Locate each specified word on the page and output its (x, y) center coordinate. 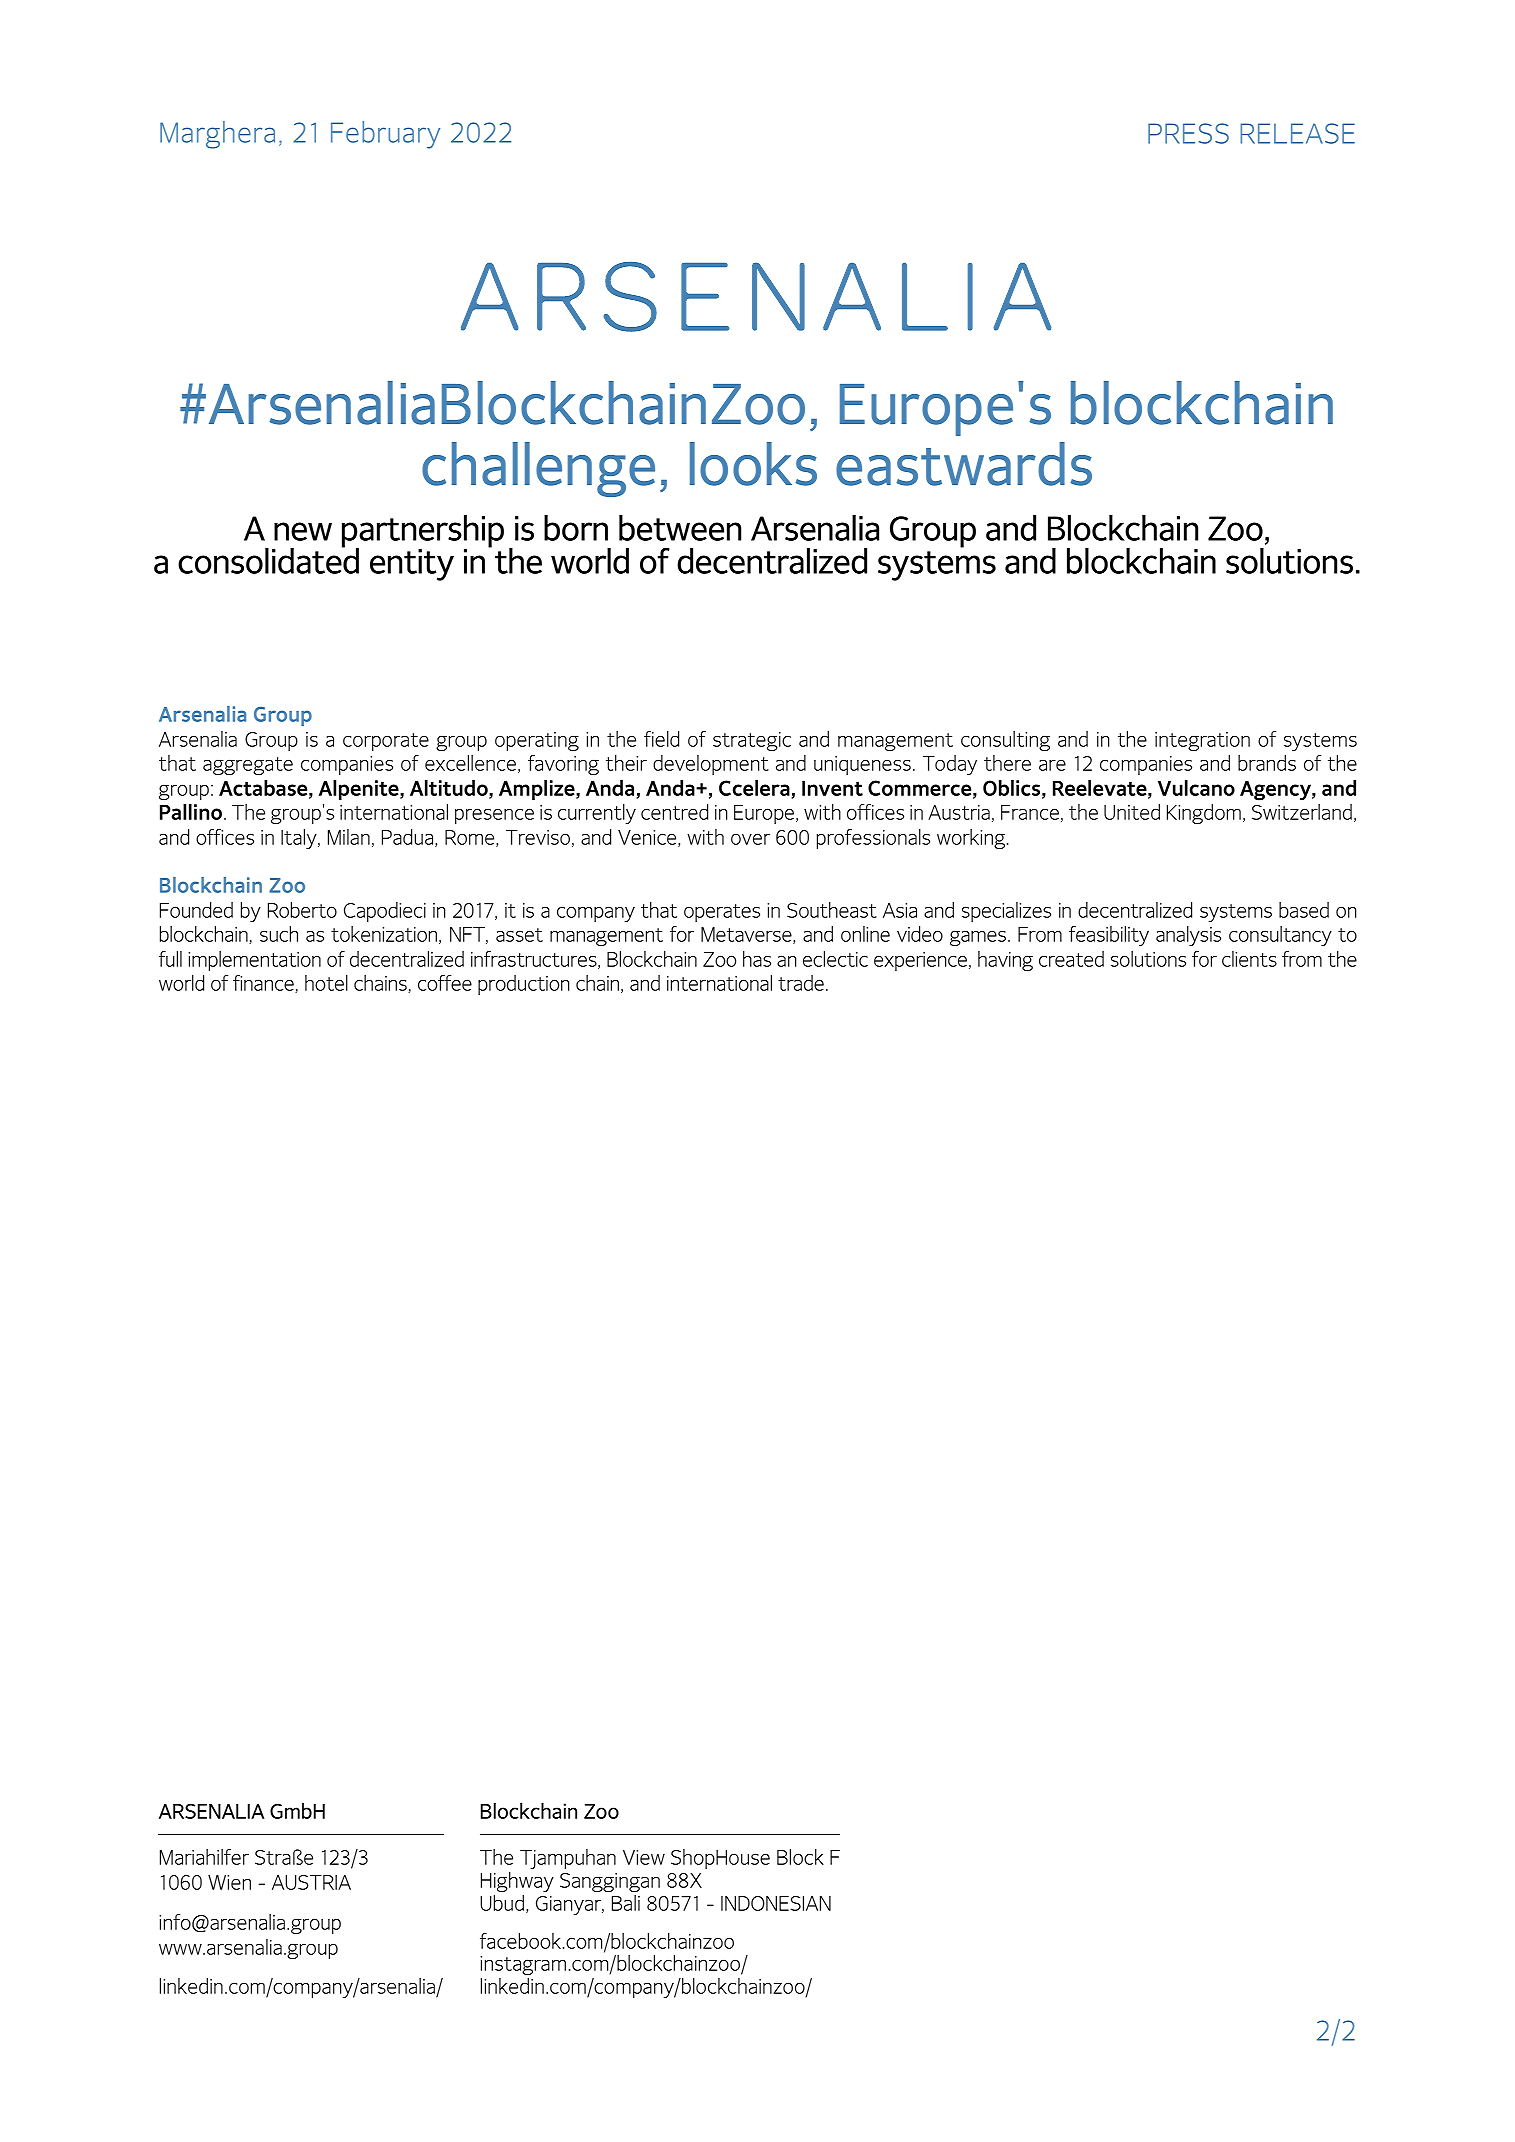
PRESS (1188, 133)
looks (753, 464)
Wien (229, 1882)
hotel (326, 983)
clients (1249, 959)
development (711, 765)
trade (801, 983)
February (385, 135)
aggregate (248, 766)
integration (1202, 741)
